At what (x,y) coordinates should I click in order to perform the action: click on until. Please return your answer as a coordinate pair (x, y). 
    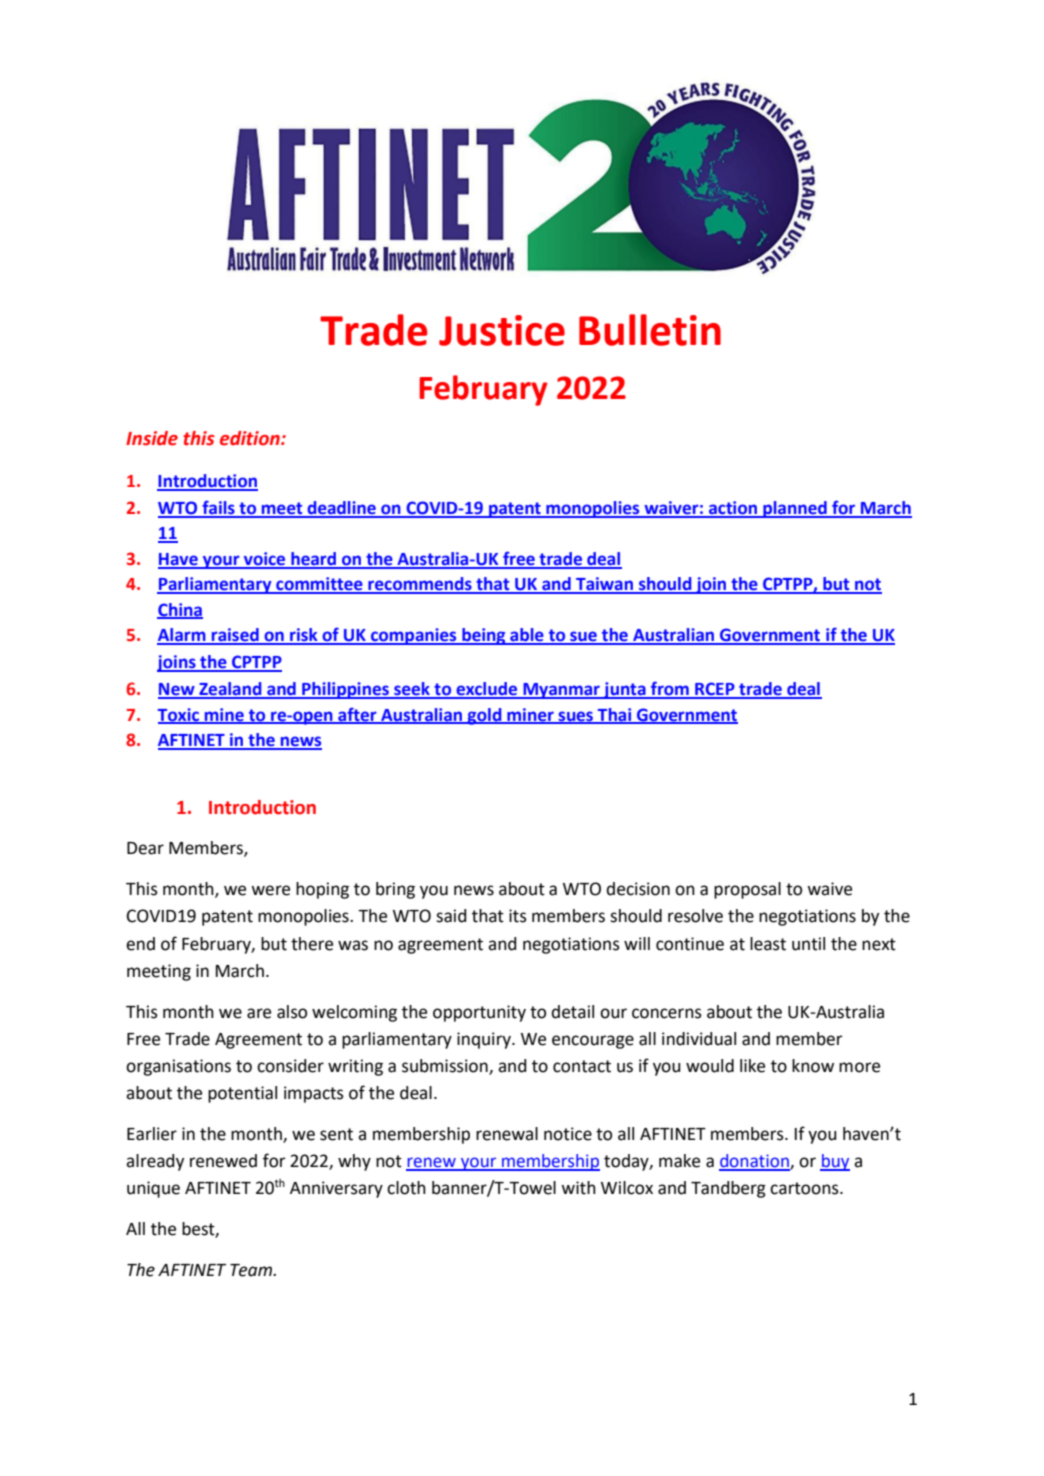
    Looking at the image, I should click on (808, 944).
